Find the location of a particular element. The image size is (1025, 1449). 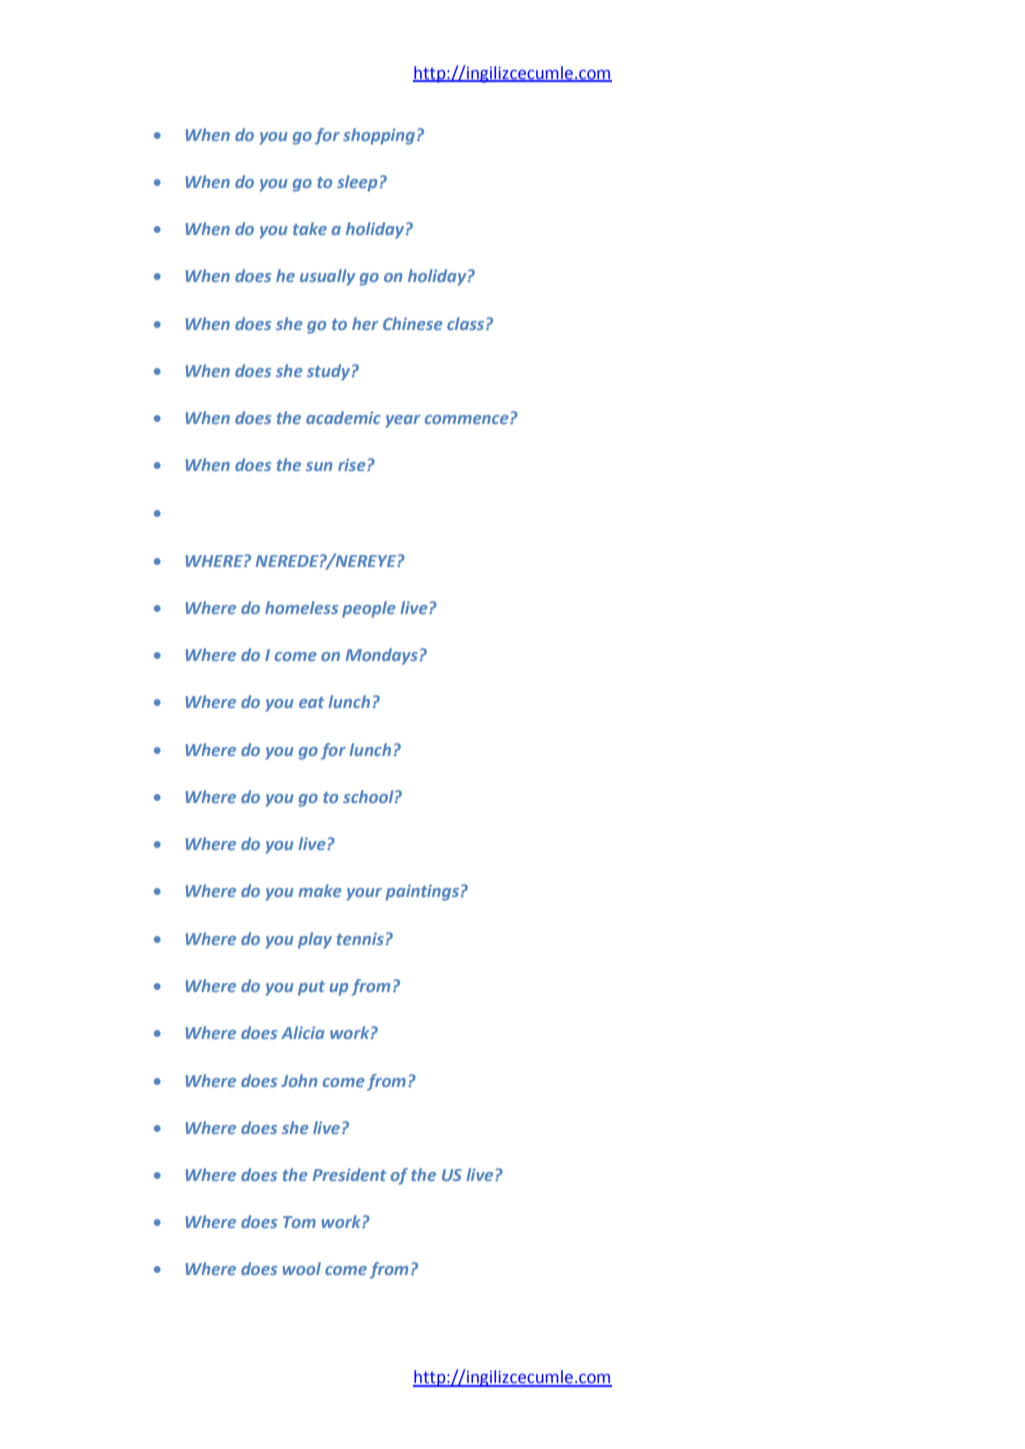

make is located at coordinates (320, 890).
